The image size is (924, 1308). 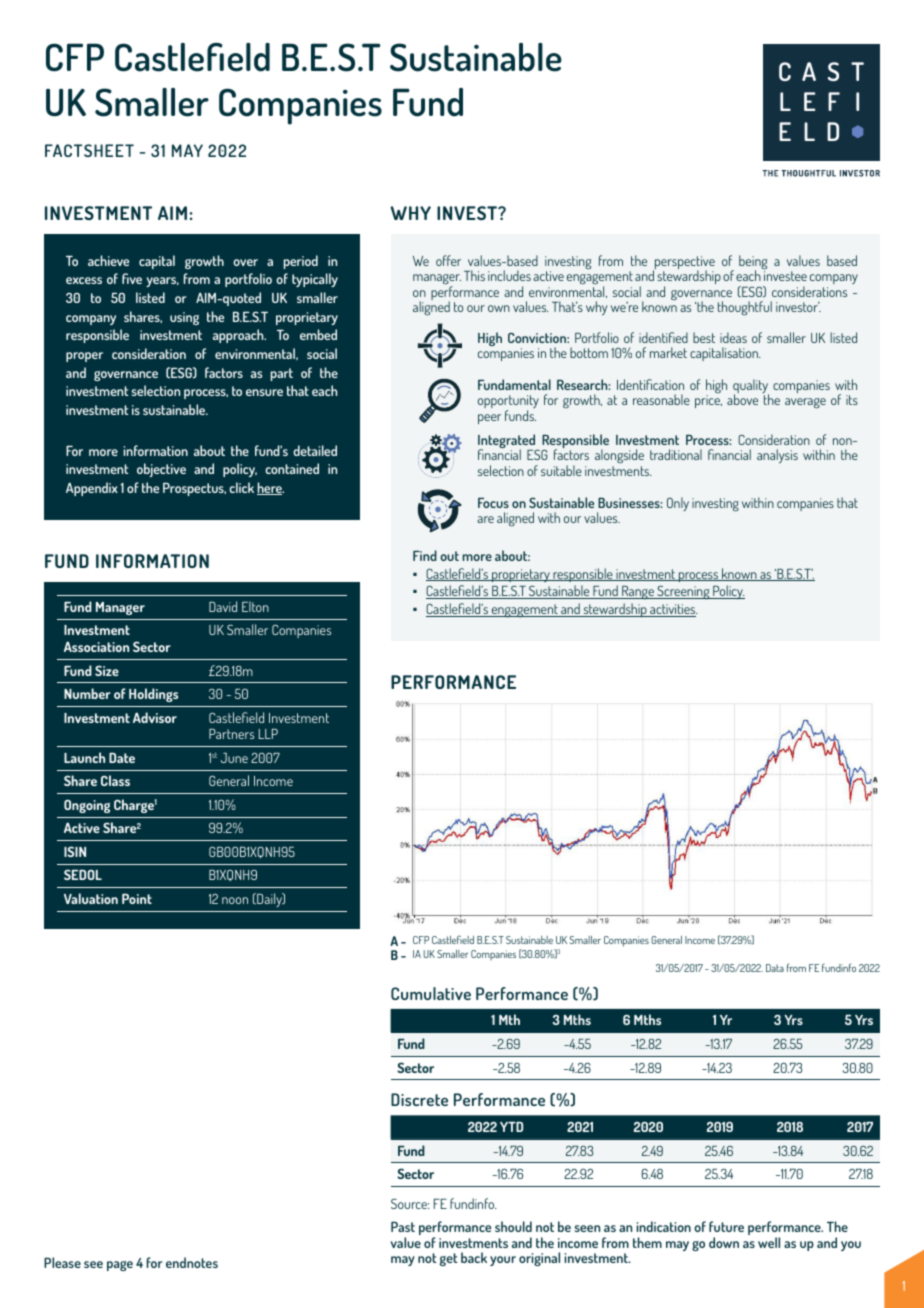 What do you see at coordinates (683, 592) in the screenshot?
I see `Screening` at bounding box center [683, 592].
